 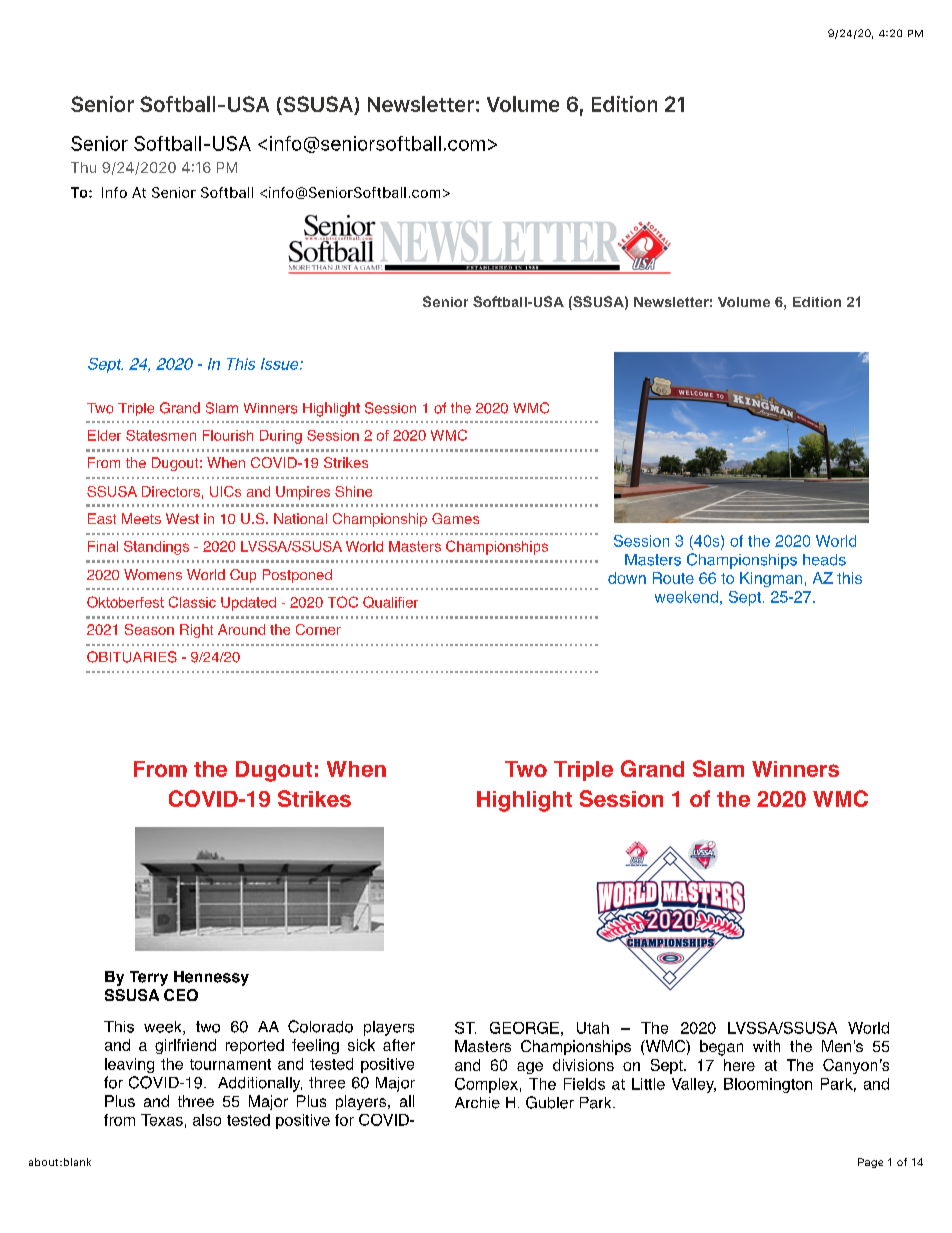 What do you see at coordinates (627, 578) in the document?
I see `down` at bounding box center [627, 578].
